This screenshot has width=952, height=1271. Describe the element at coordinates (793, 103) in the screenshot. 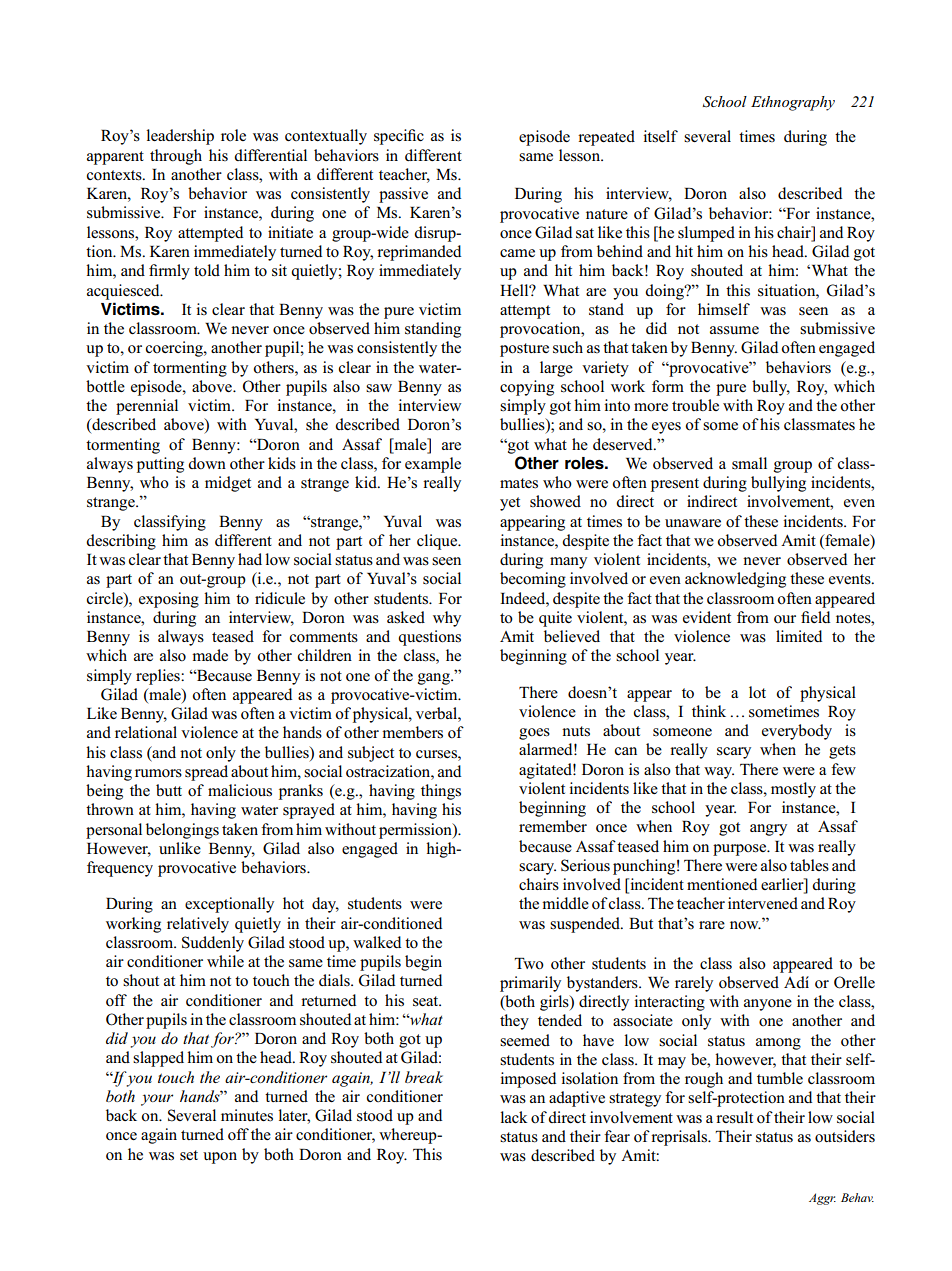

I see `Ethnography` at that location.
